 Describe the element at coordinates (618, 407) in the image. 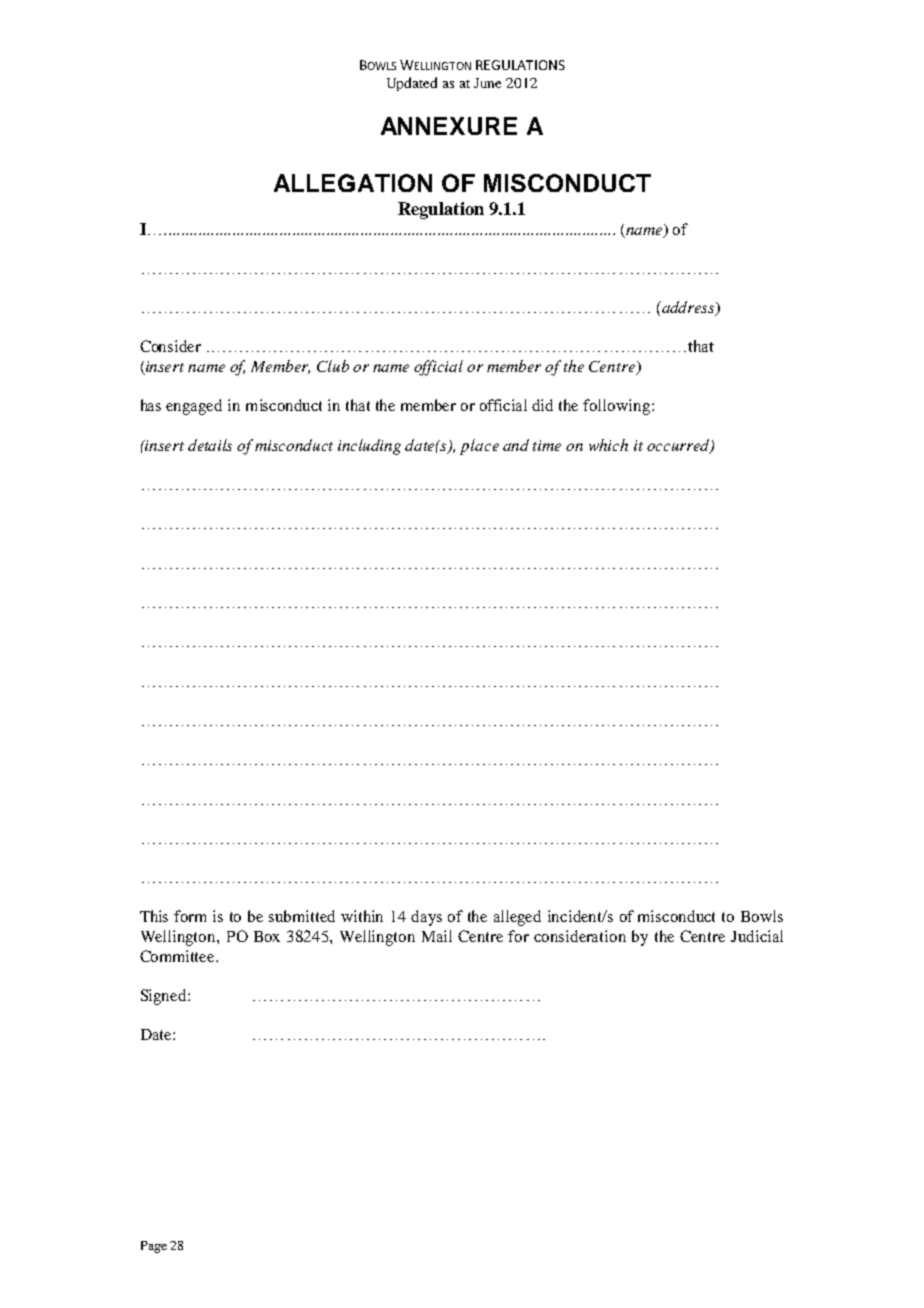

I see `following` at that location.
